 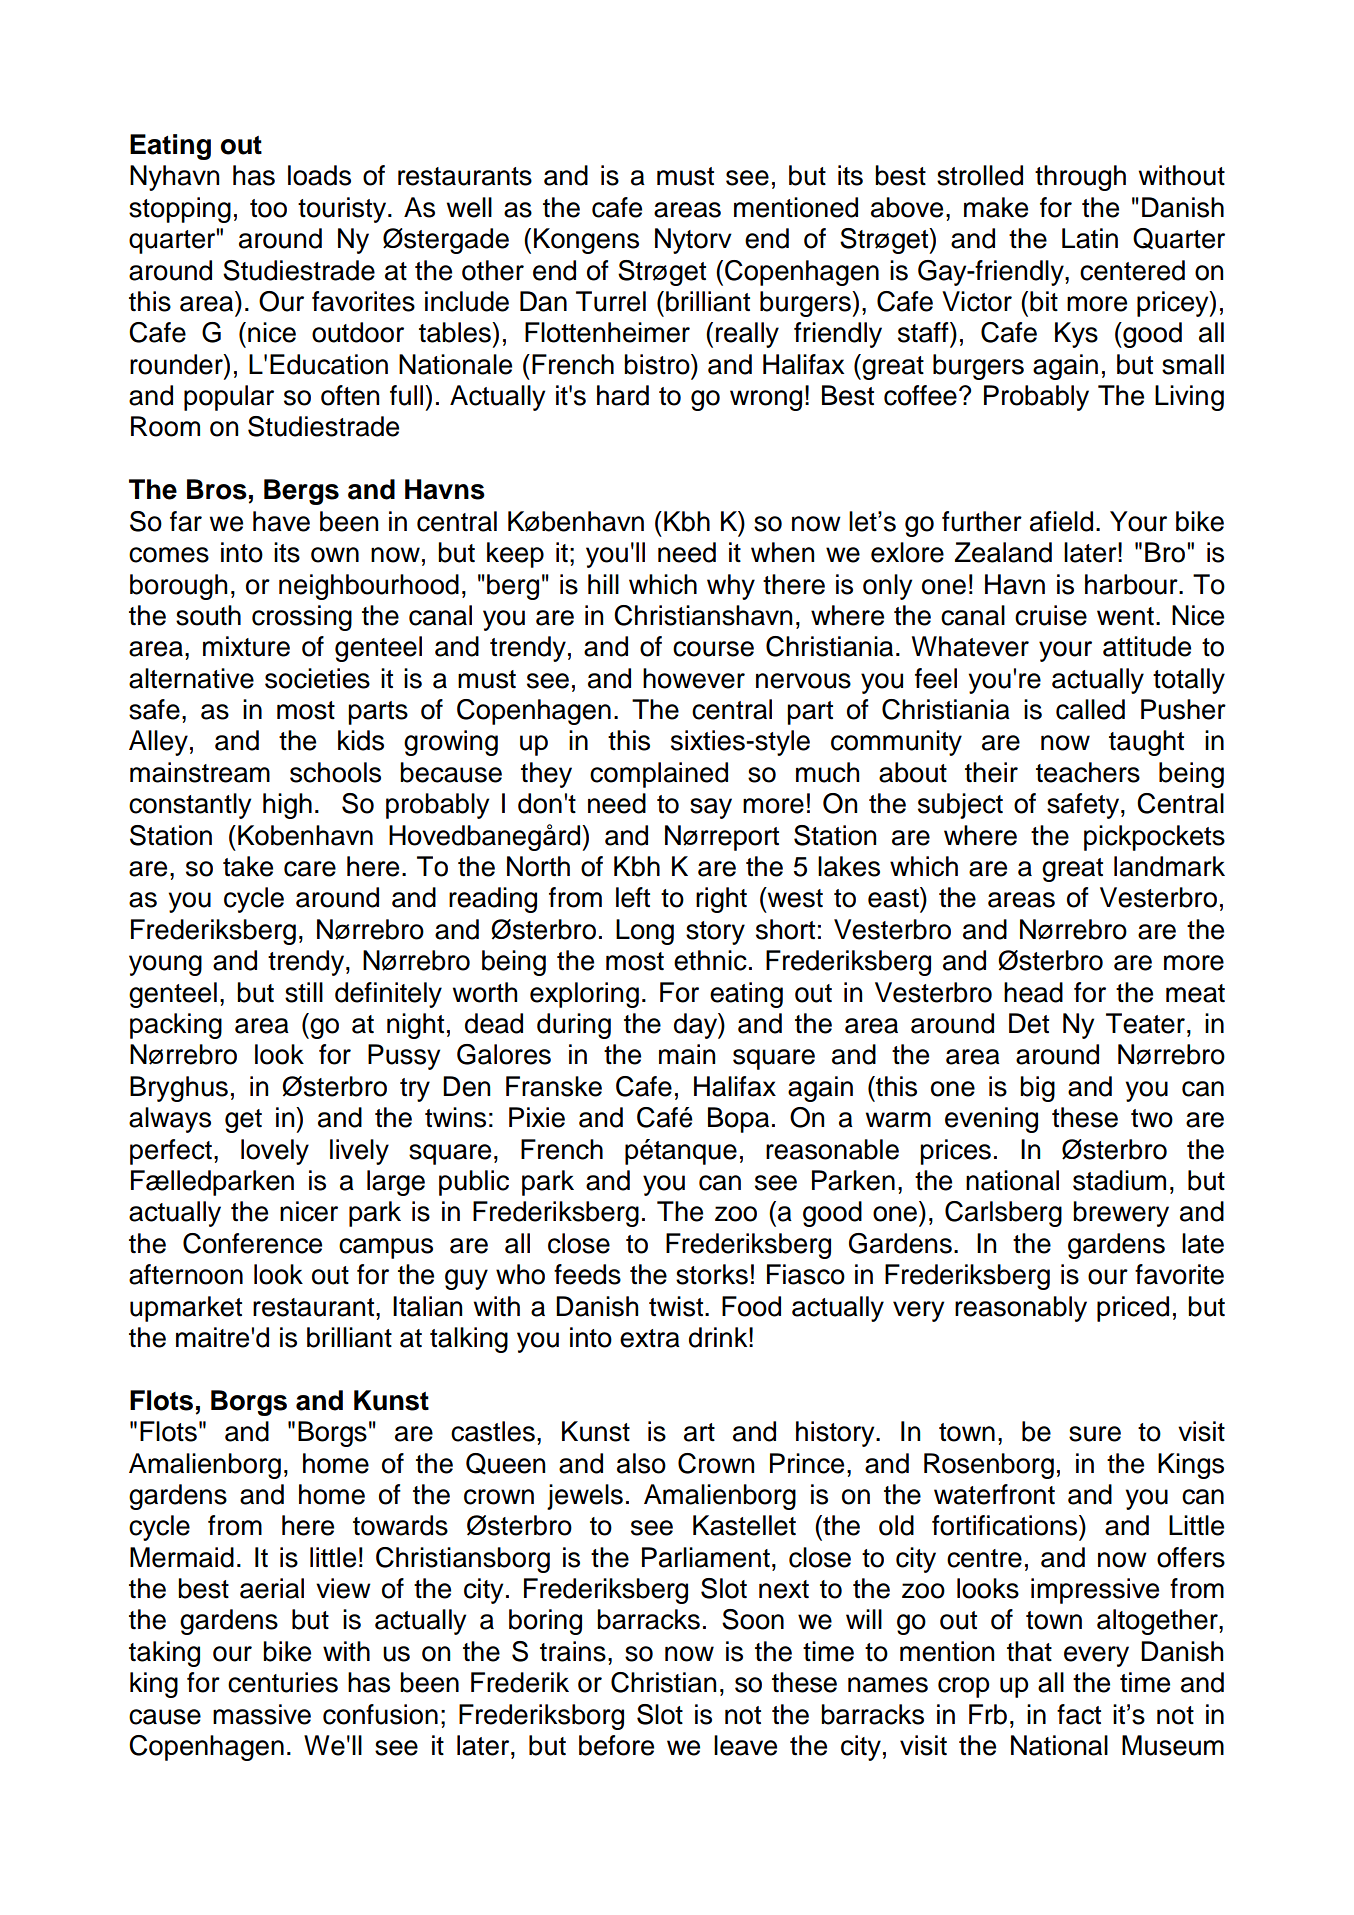 I want to click on still, so click(x=304, y=992).
